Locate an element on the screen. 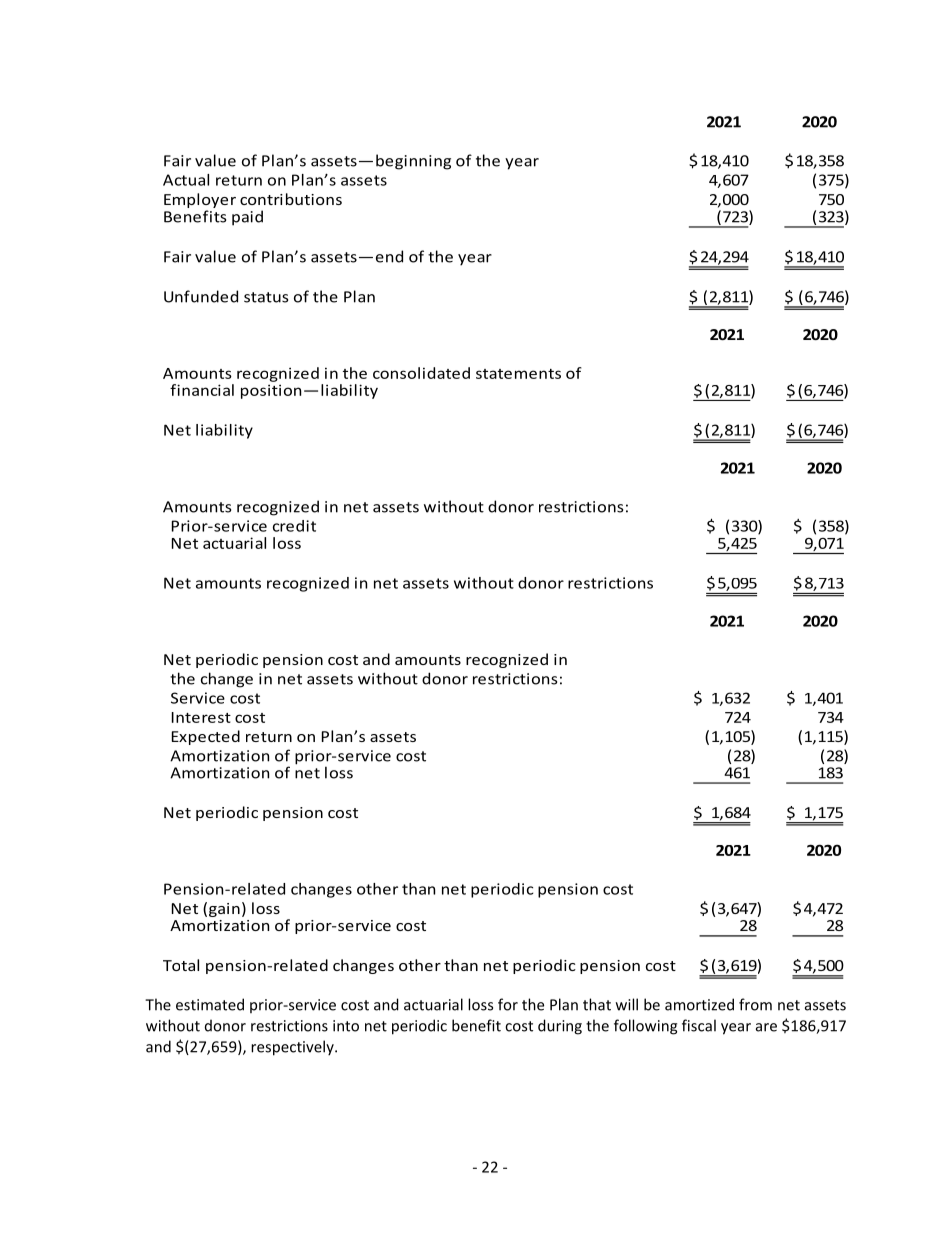  statements is located at coordinates (518, 374).
